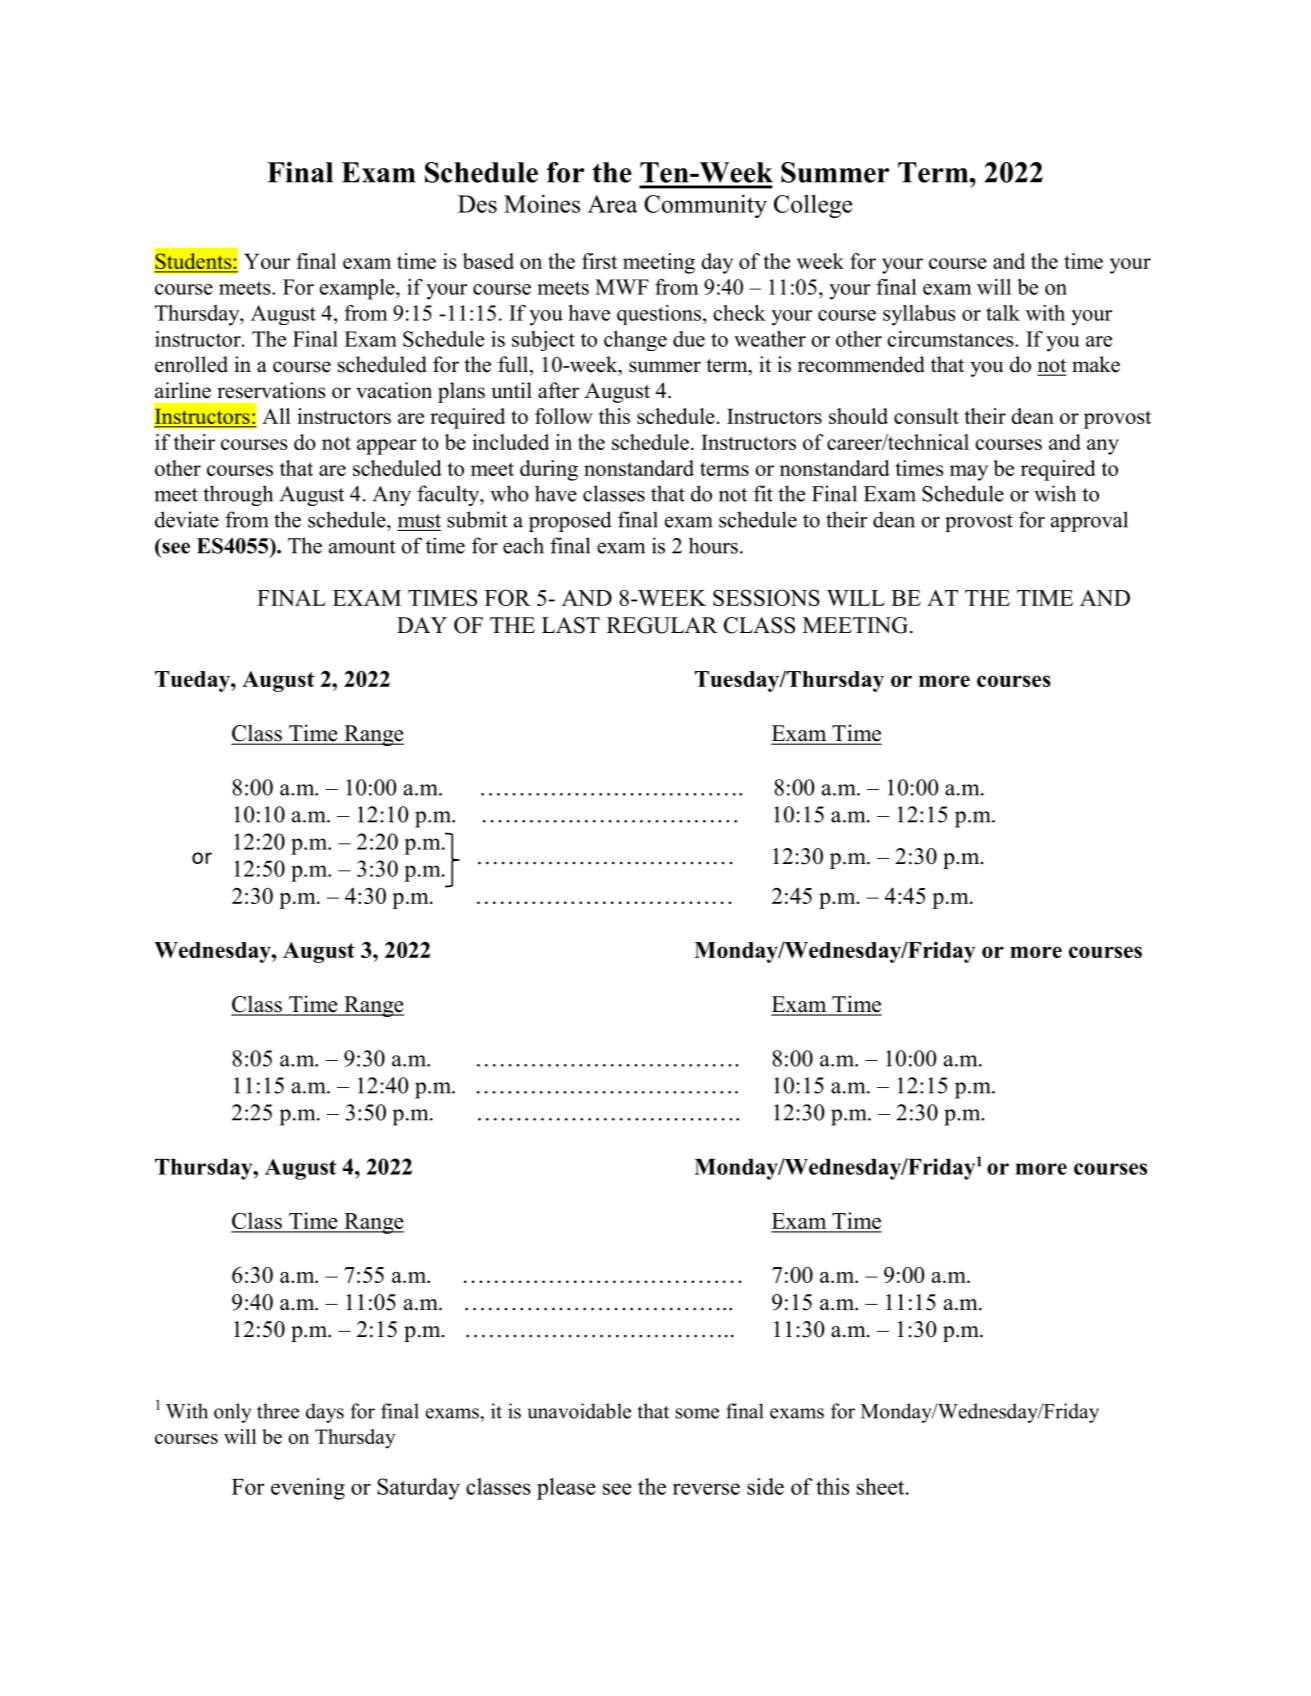 The image size is (1311, 1696). What do you see at coordinates (308, 1489) in the image?
I see `evening` at bounding box center [308, 1489].
